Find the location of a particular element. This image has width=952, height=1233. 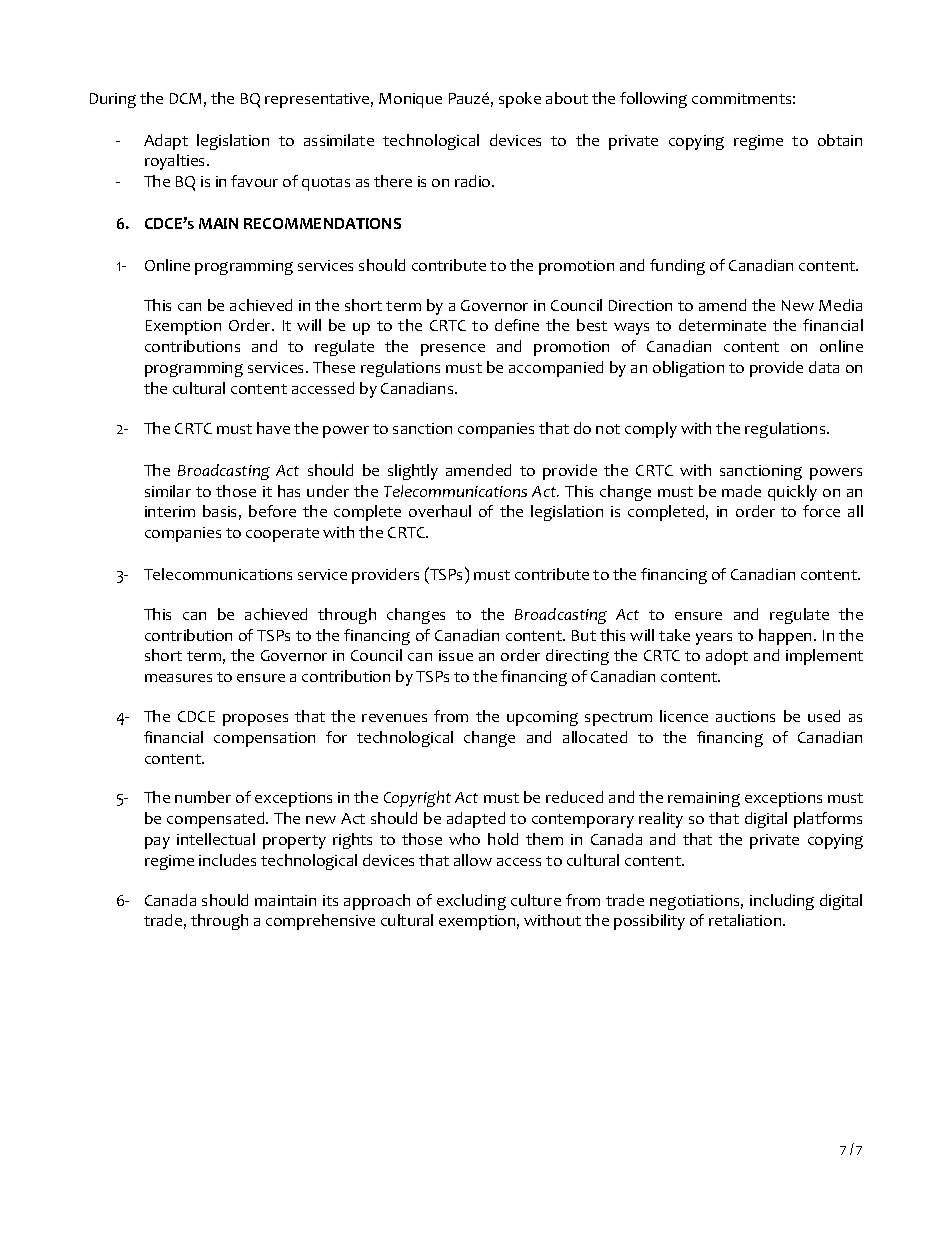

made is located at coordinates (741, 491).
